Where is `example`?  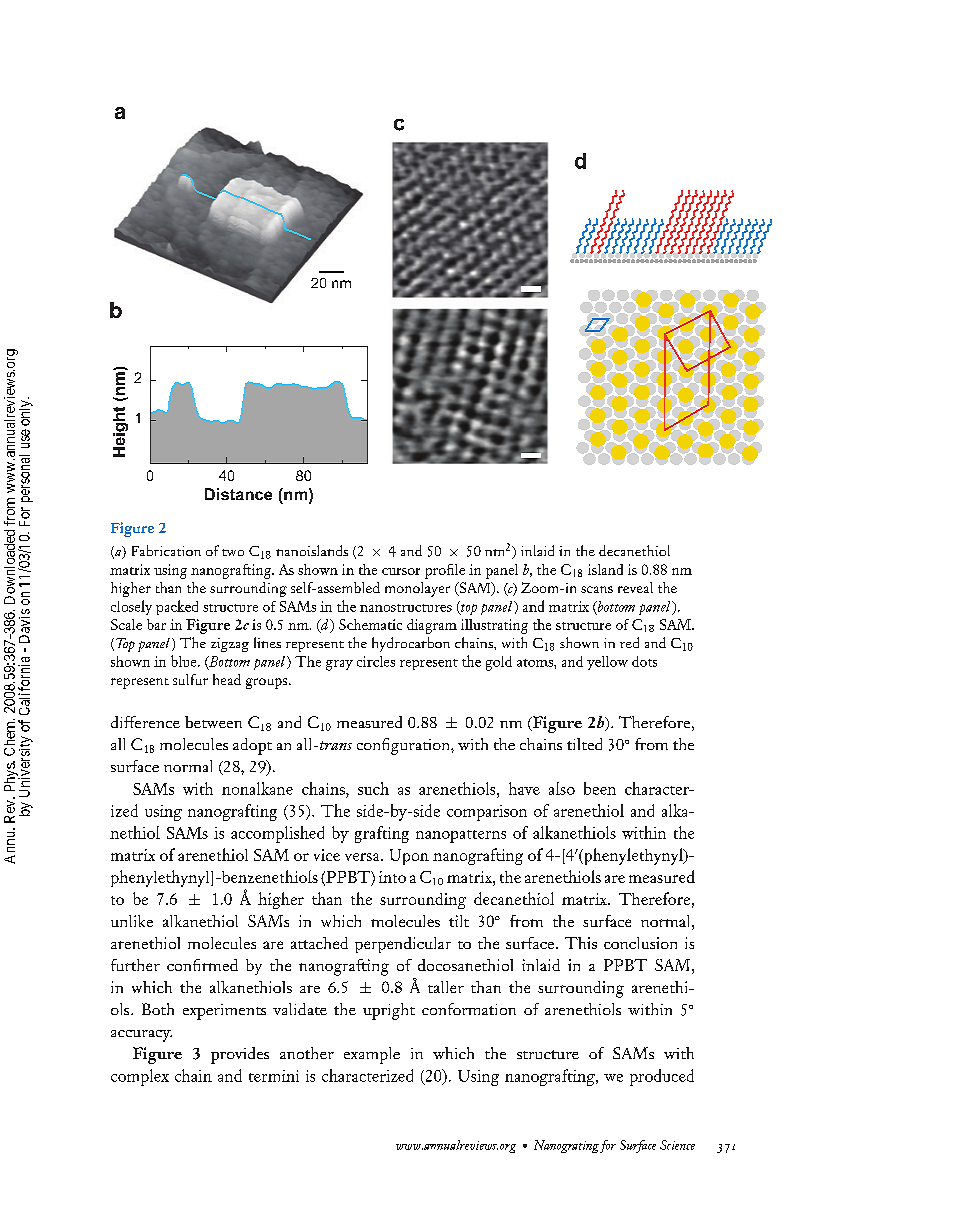
example is located at coordinates (372, 1055).
